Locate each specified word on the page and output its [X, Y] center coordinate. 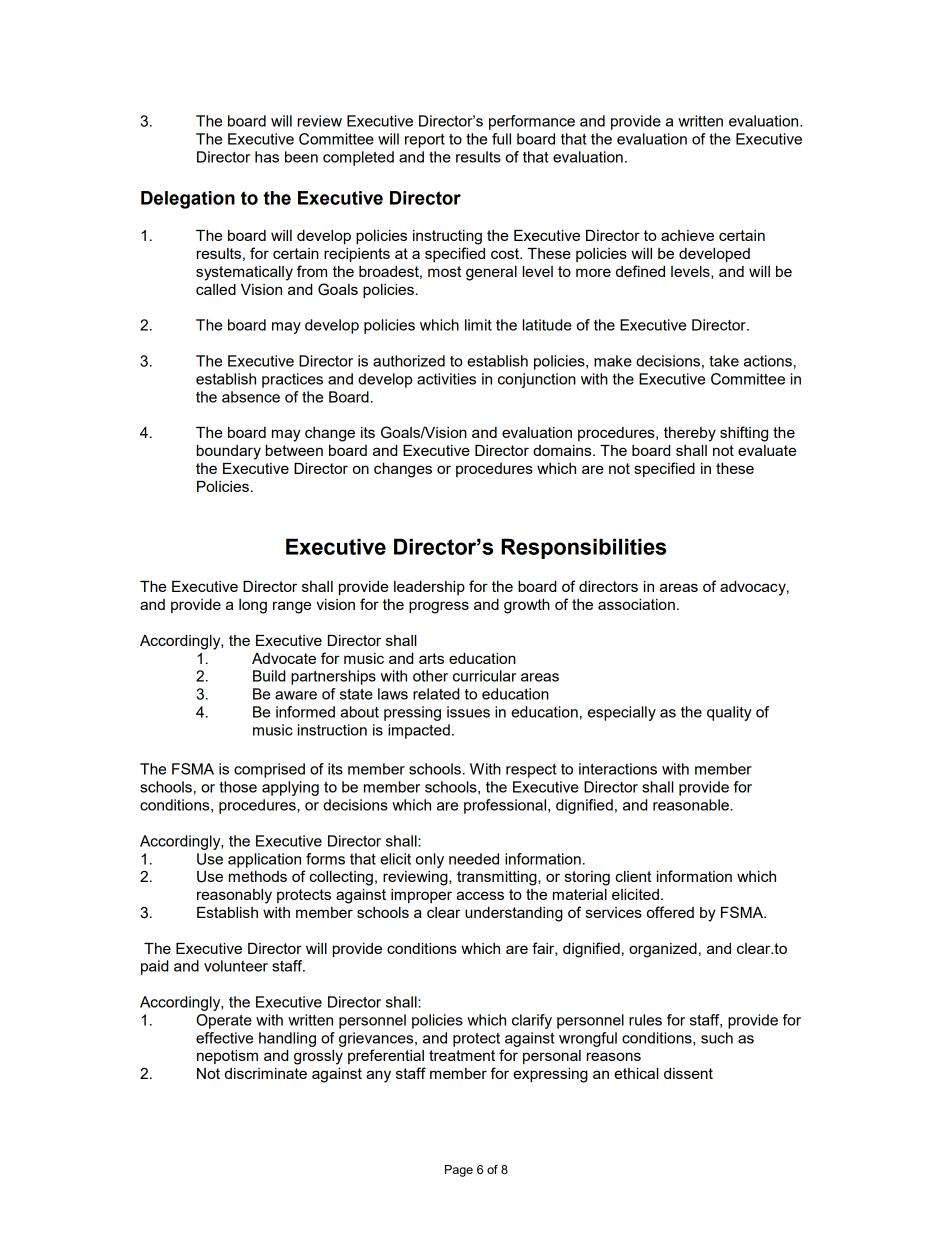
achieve [687, 235]
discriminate [266, 1073]
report [425, 141]
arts [431, 658]
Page [459, 1171]
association [636, 604]
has [267, 157]
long [253, 606]
